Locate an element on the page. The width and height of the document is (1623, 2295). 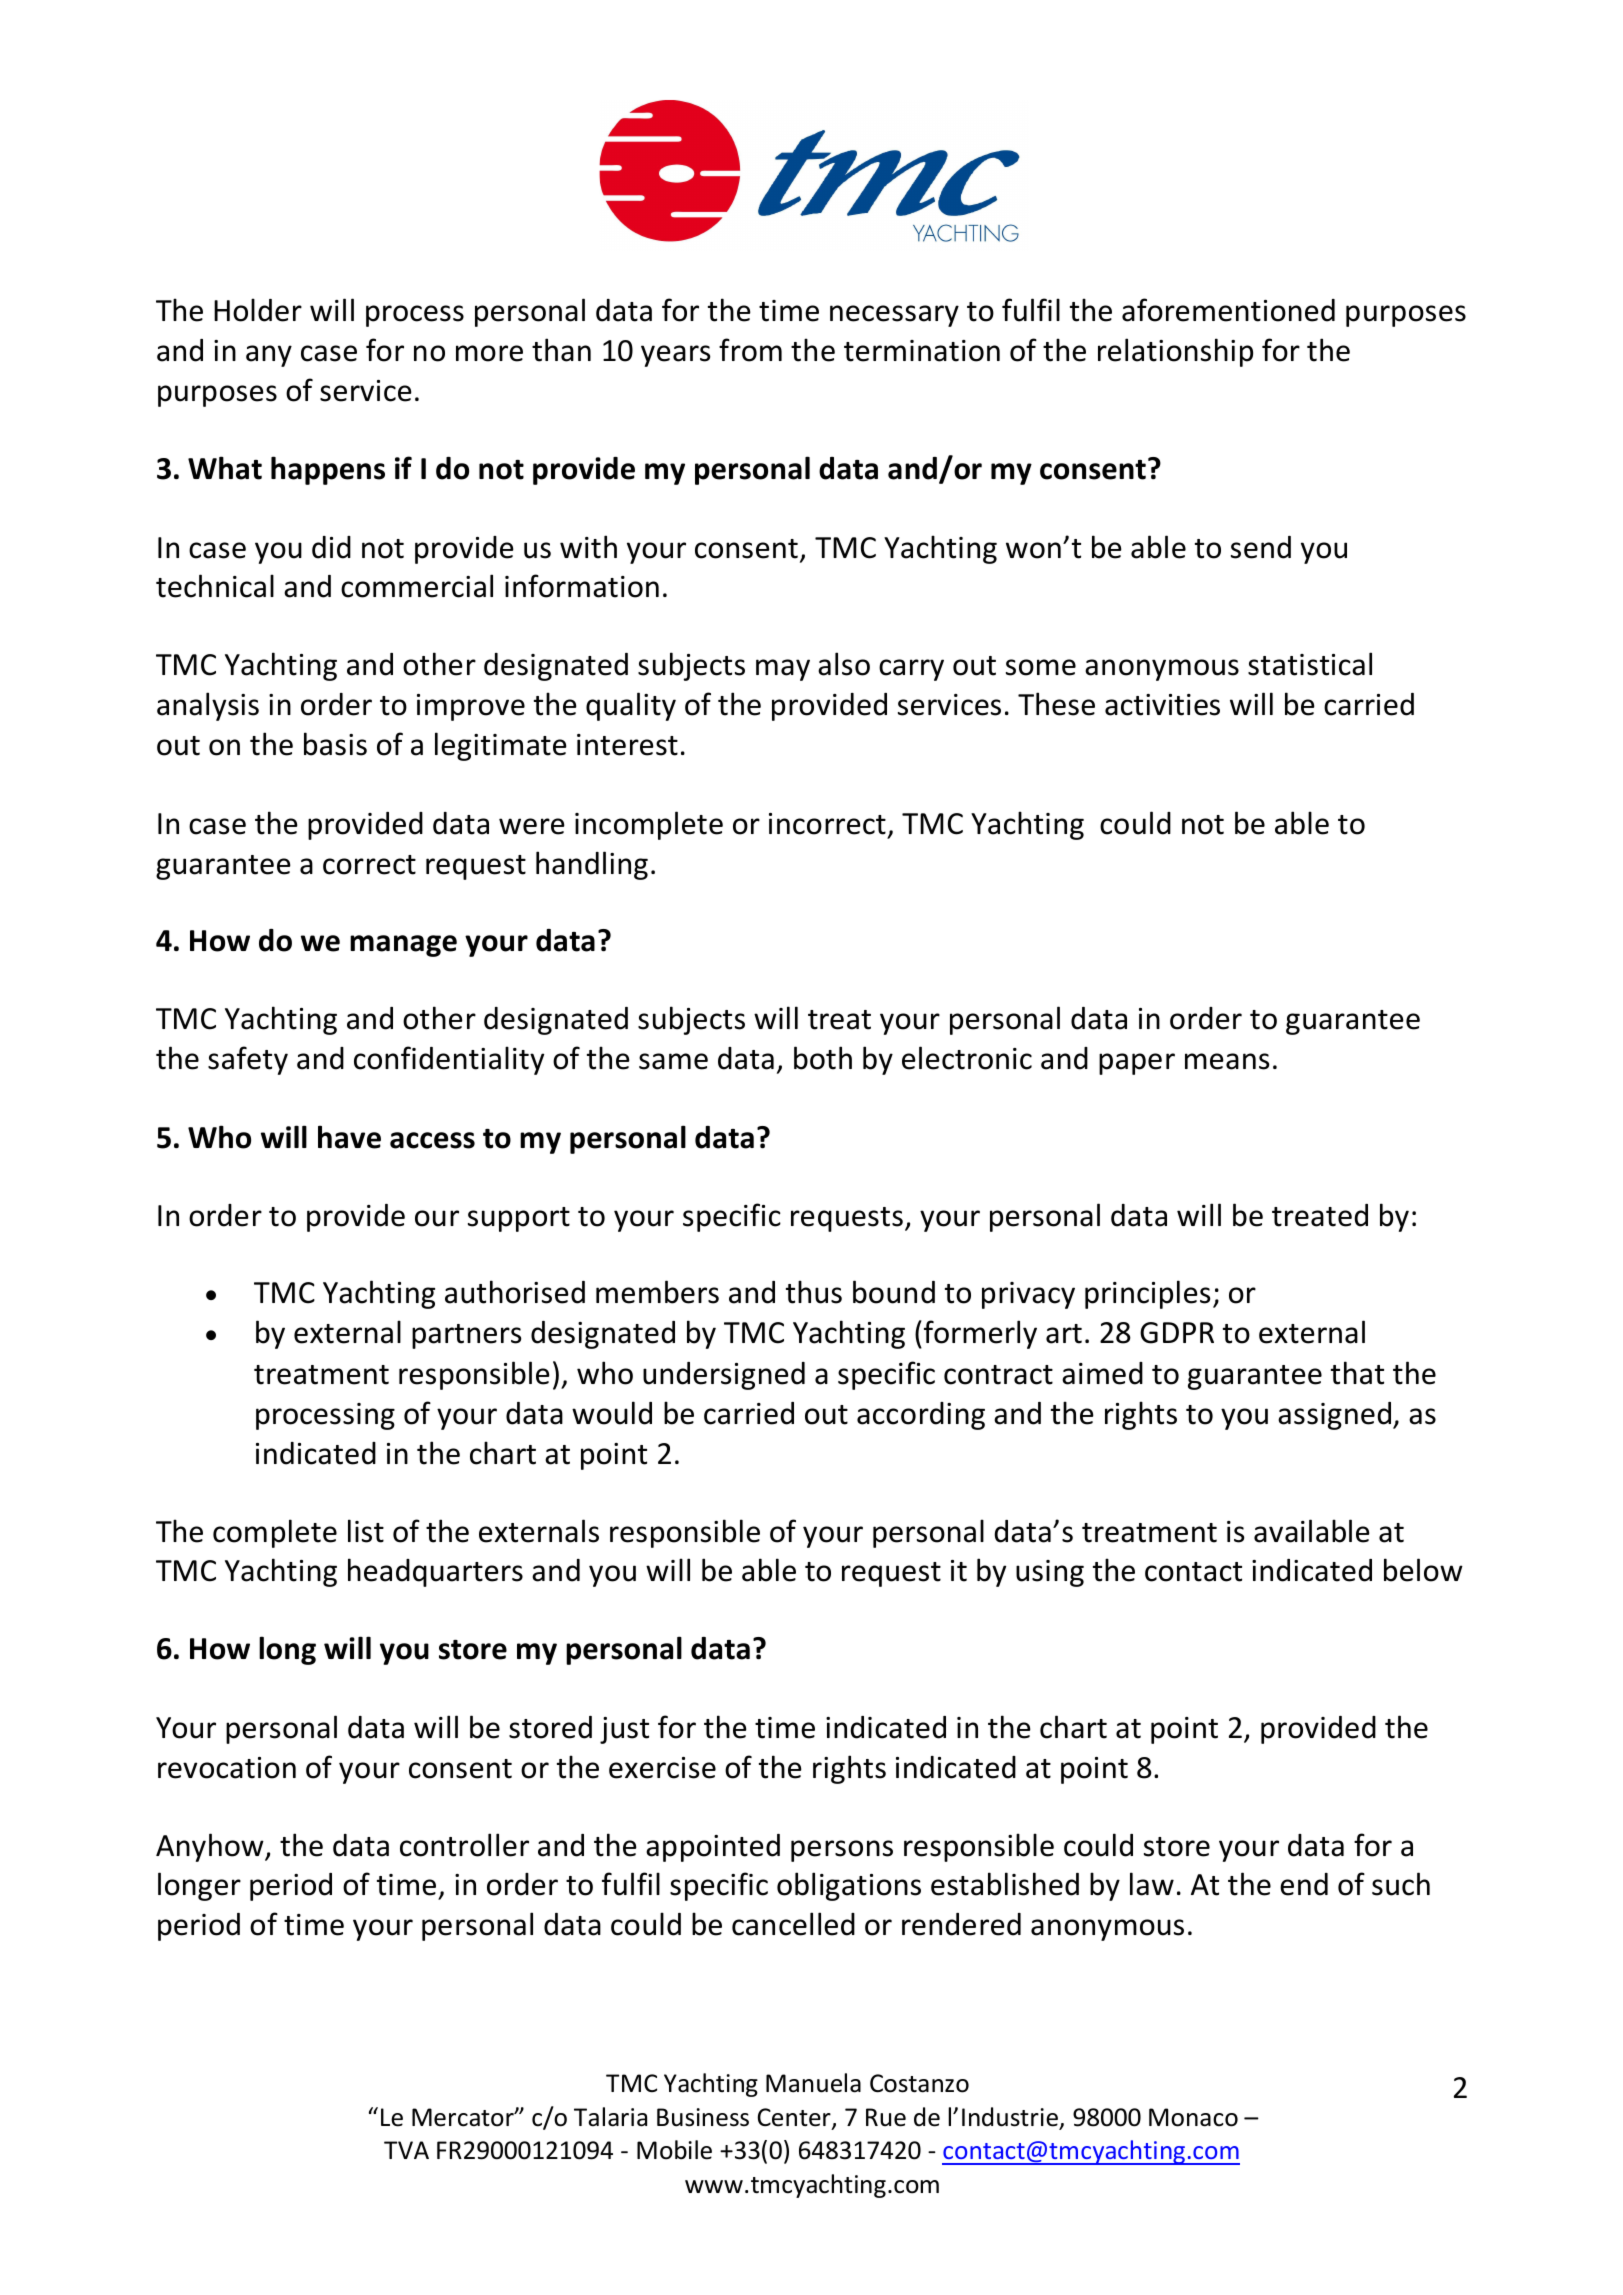
TVA is located at coordinates (406, 2150).
